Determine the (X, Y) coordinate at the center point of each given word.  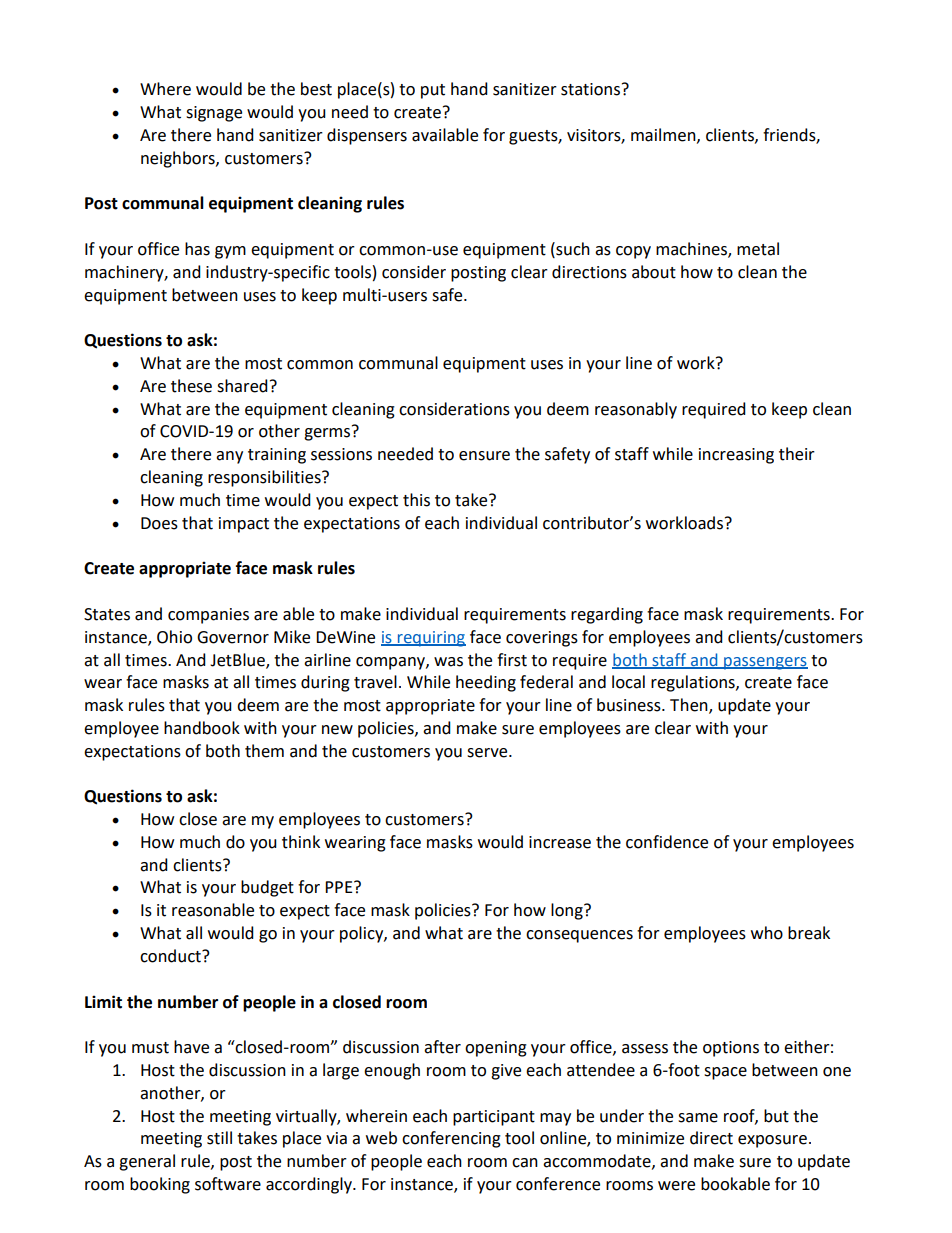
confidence (667, 842)
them (264, 751)
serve (488, 753)
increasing (736, 456)
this (416, 500)
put (433, 91)
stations (592, 89)
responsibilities (265, 478)
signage (214, 114)
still (219, 1138)
